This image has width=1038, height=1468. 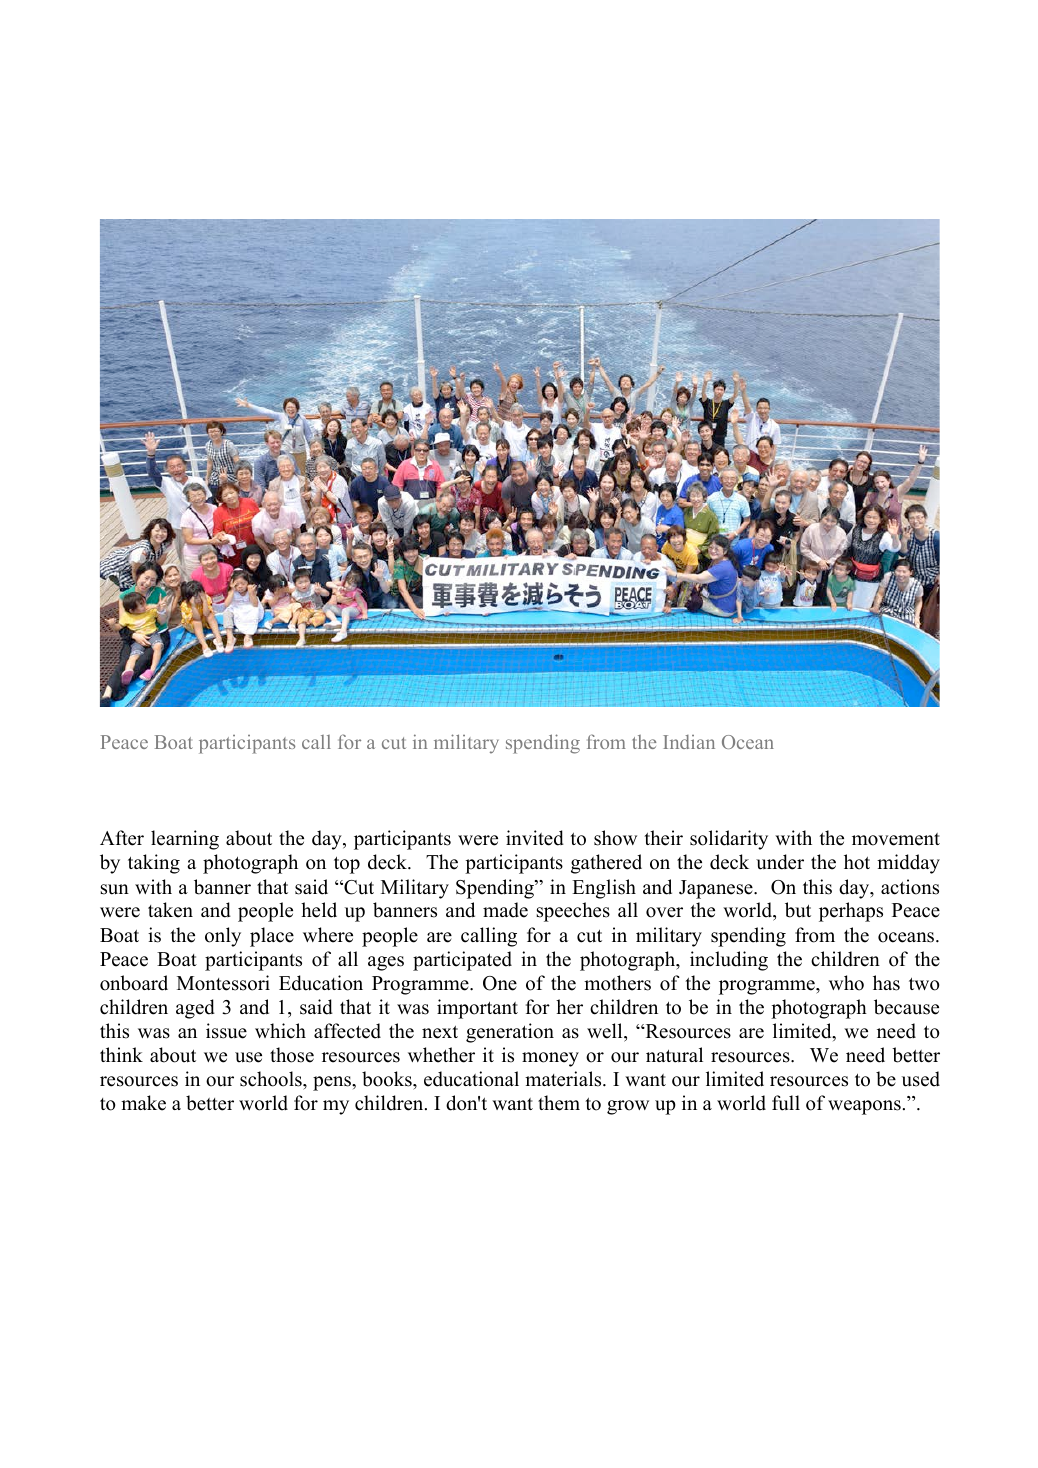 I want to click on make, so click(x=143, y=1103).
